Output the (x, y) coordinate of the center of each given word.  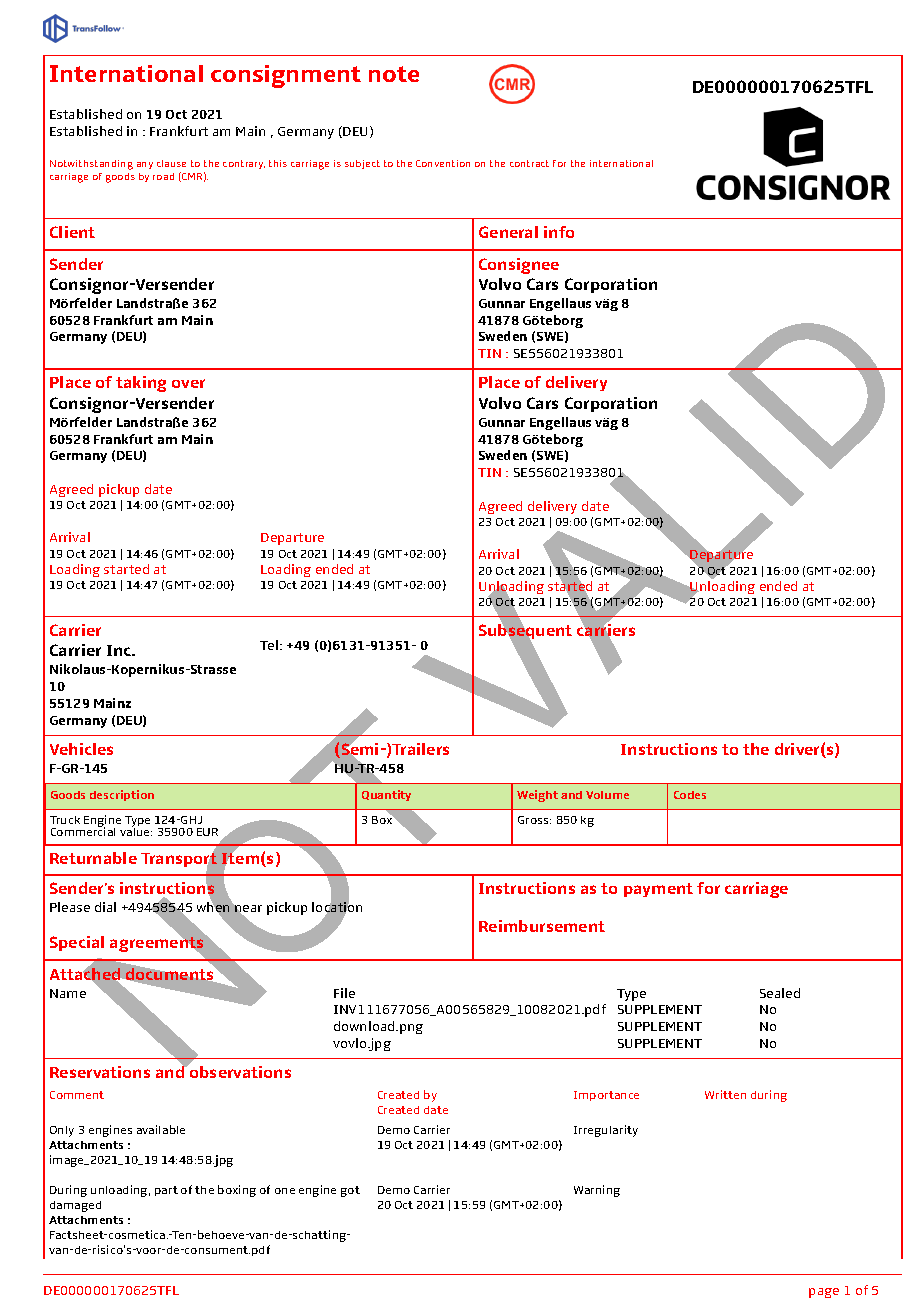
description (122, 795)
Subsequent (525, 632)
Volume (607, 795)
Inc (120, 650)
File (344, 993)
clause (171, 163)
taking (141, 384)
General (508, 232)
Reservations (100, 1072)
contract (529, 163)
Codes (690, 795)
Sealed (780, 993)
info (559, 232)
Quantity (386, 795)
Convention (443, 163)
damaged (75, 1206)
